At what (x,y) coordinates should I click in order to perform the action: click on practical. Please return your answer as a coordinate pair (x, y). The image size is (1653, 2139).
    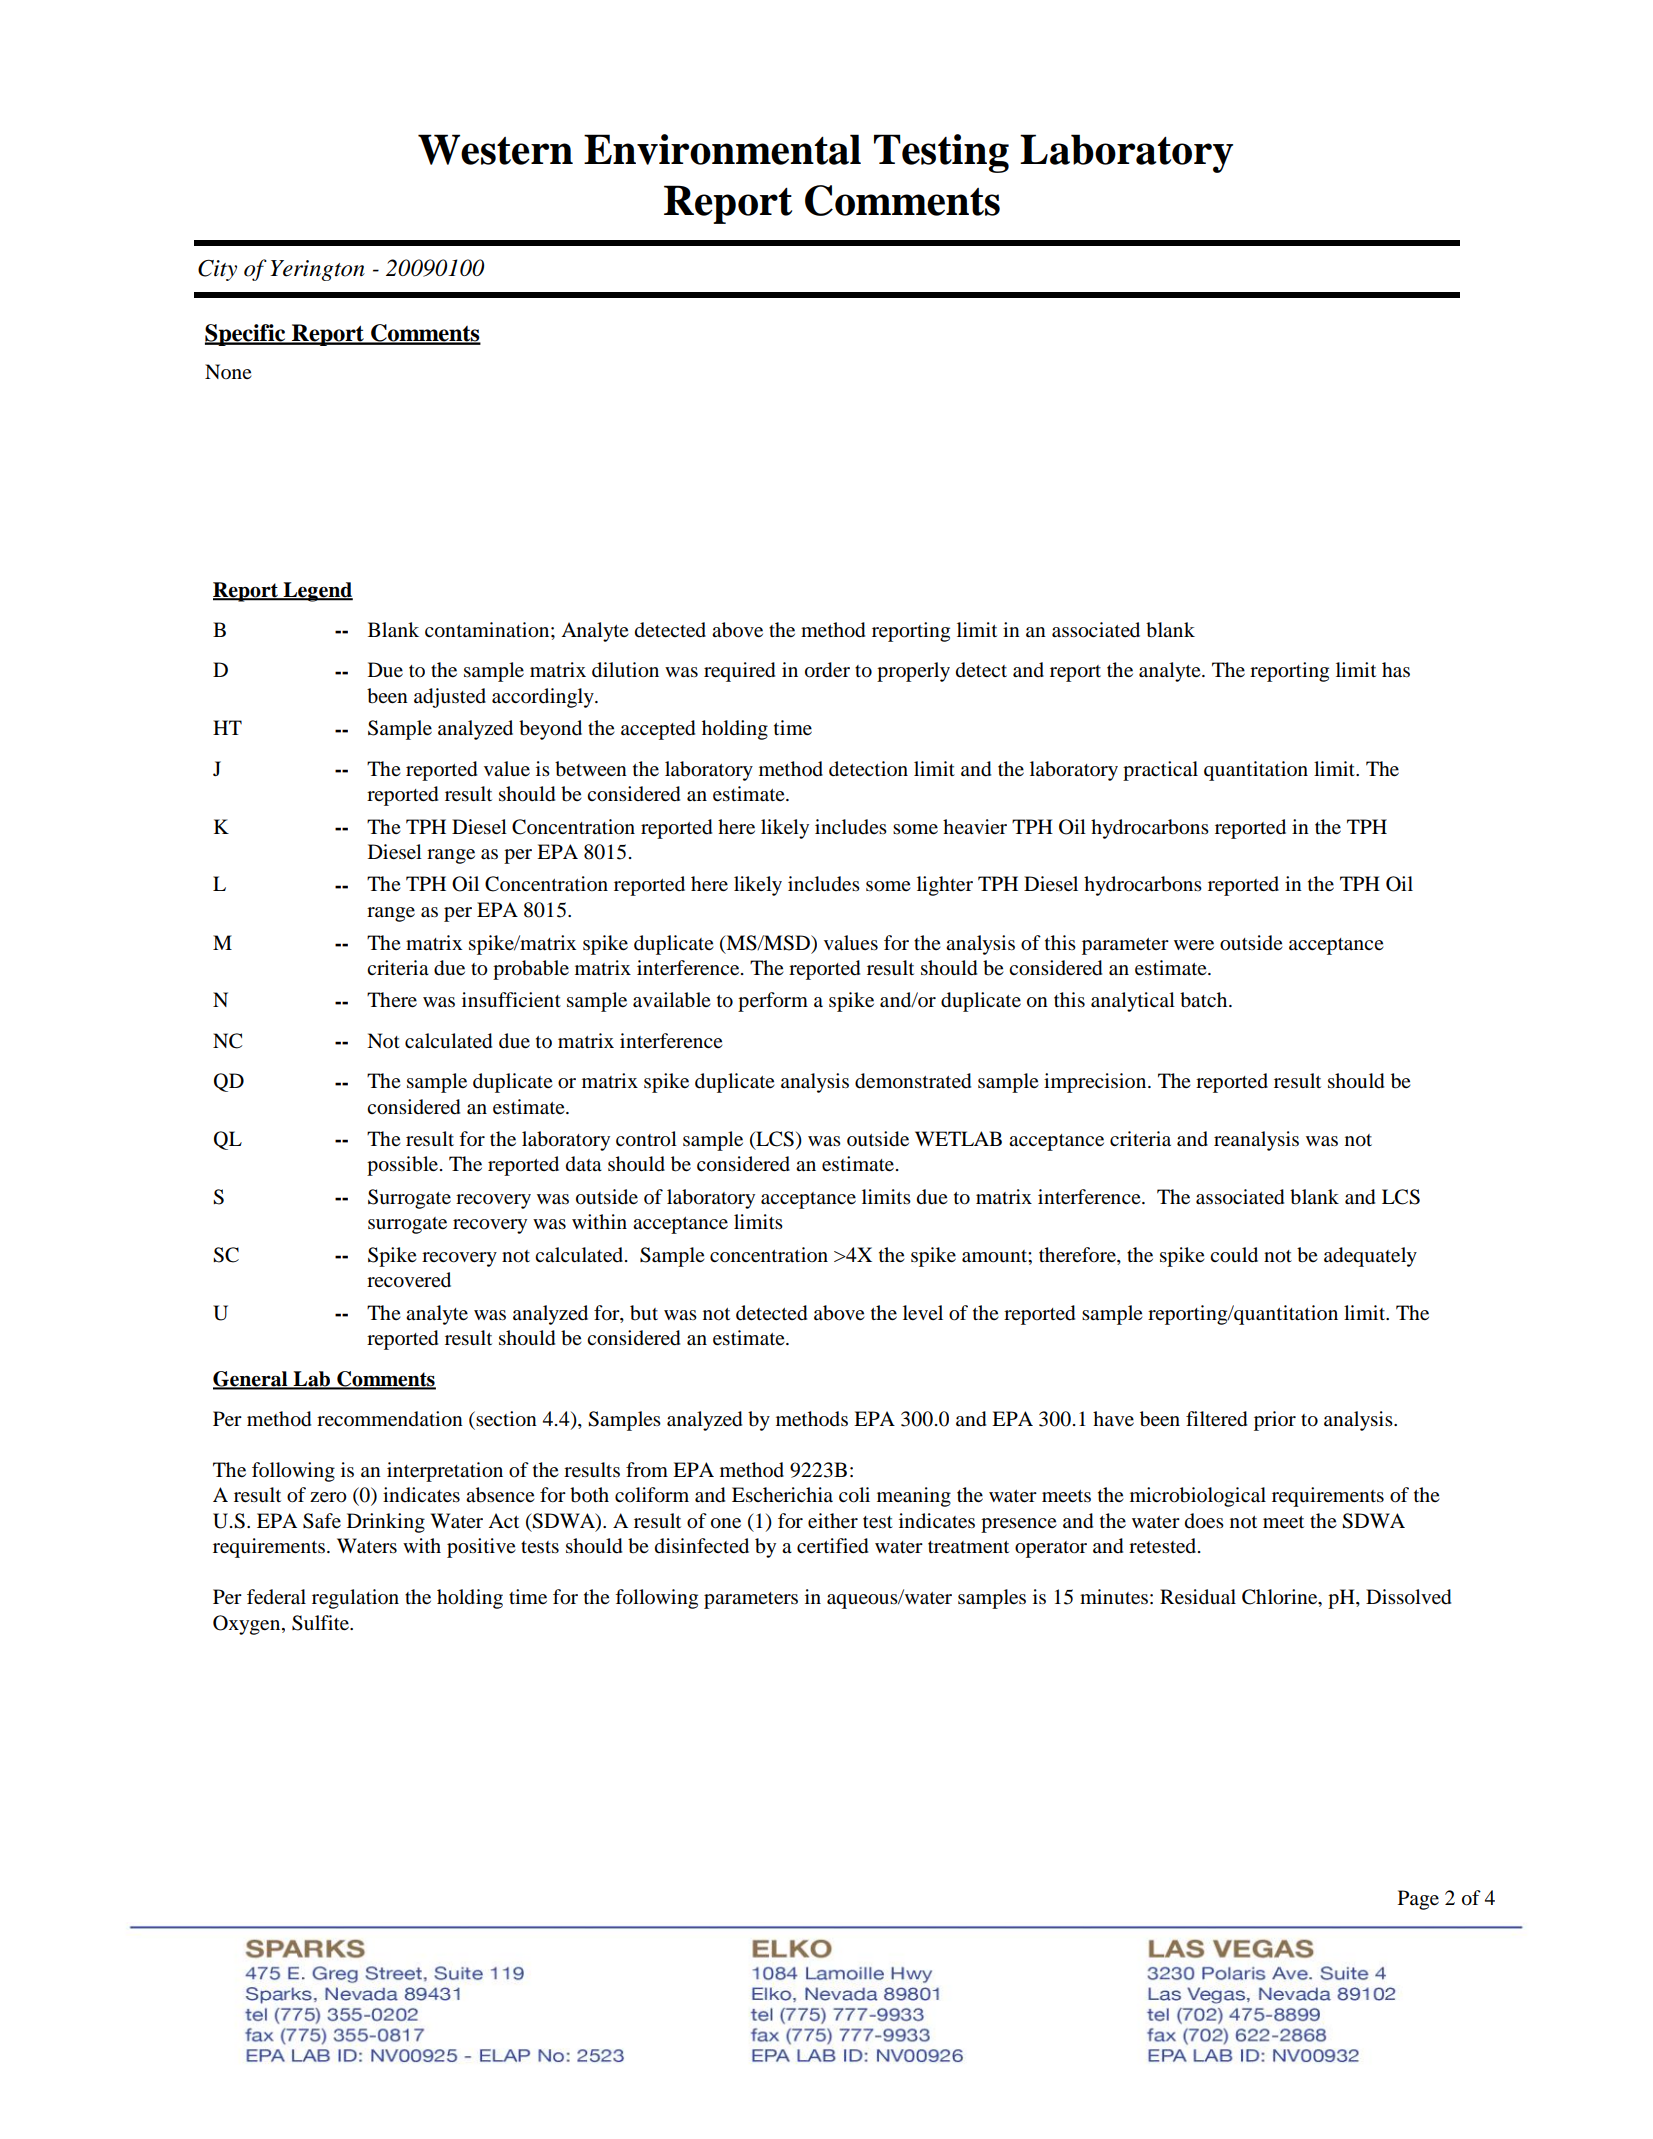
    Looking at the image, I should click on (1160, 771).
